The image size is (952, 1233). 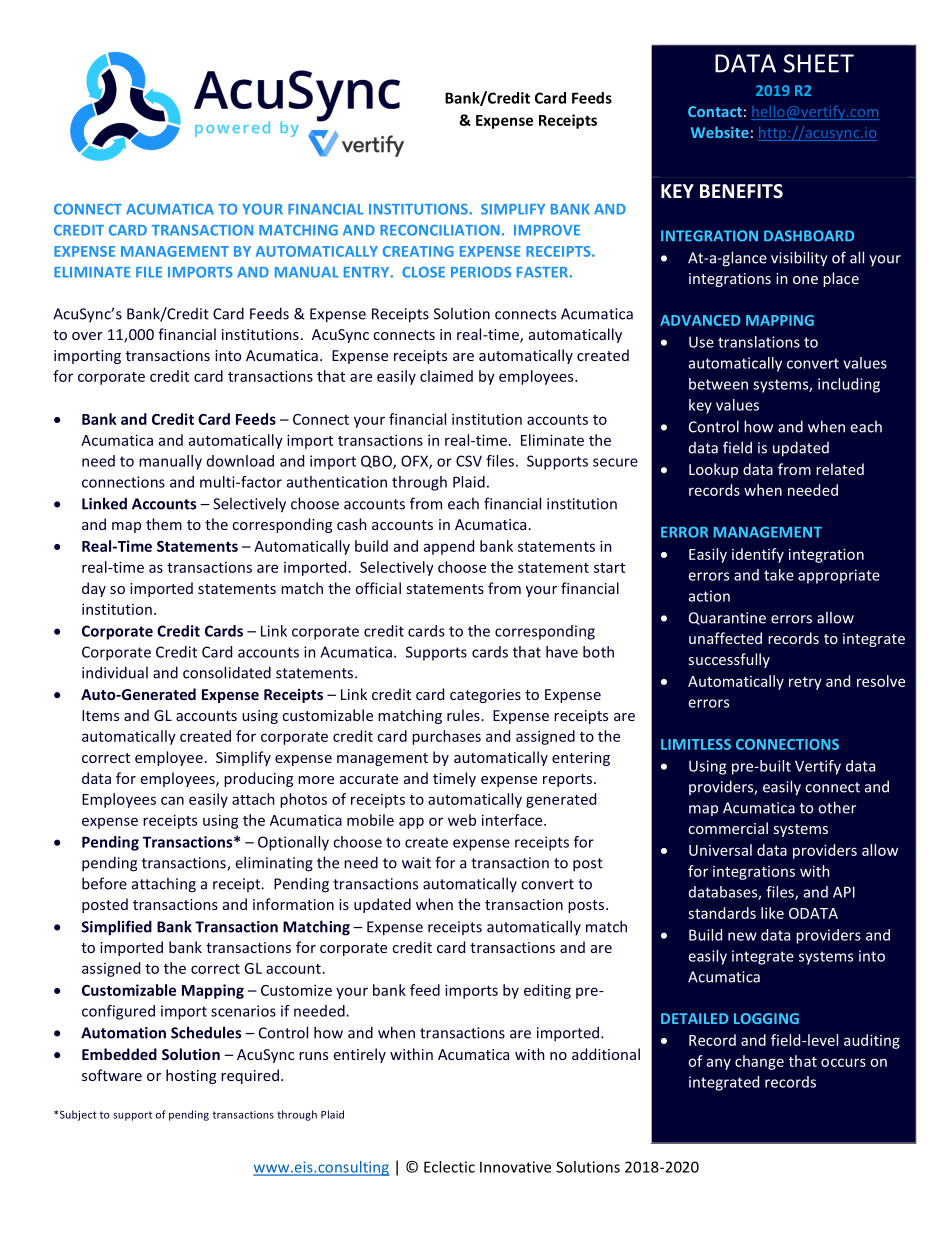 I want to click on like, so click(x=772, y=913).
